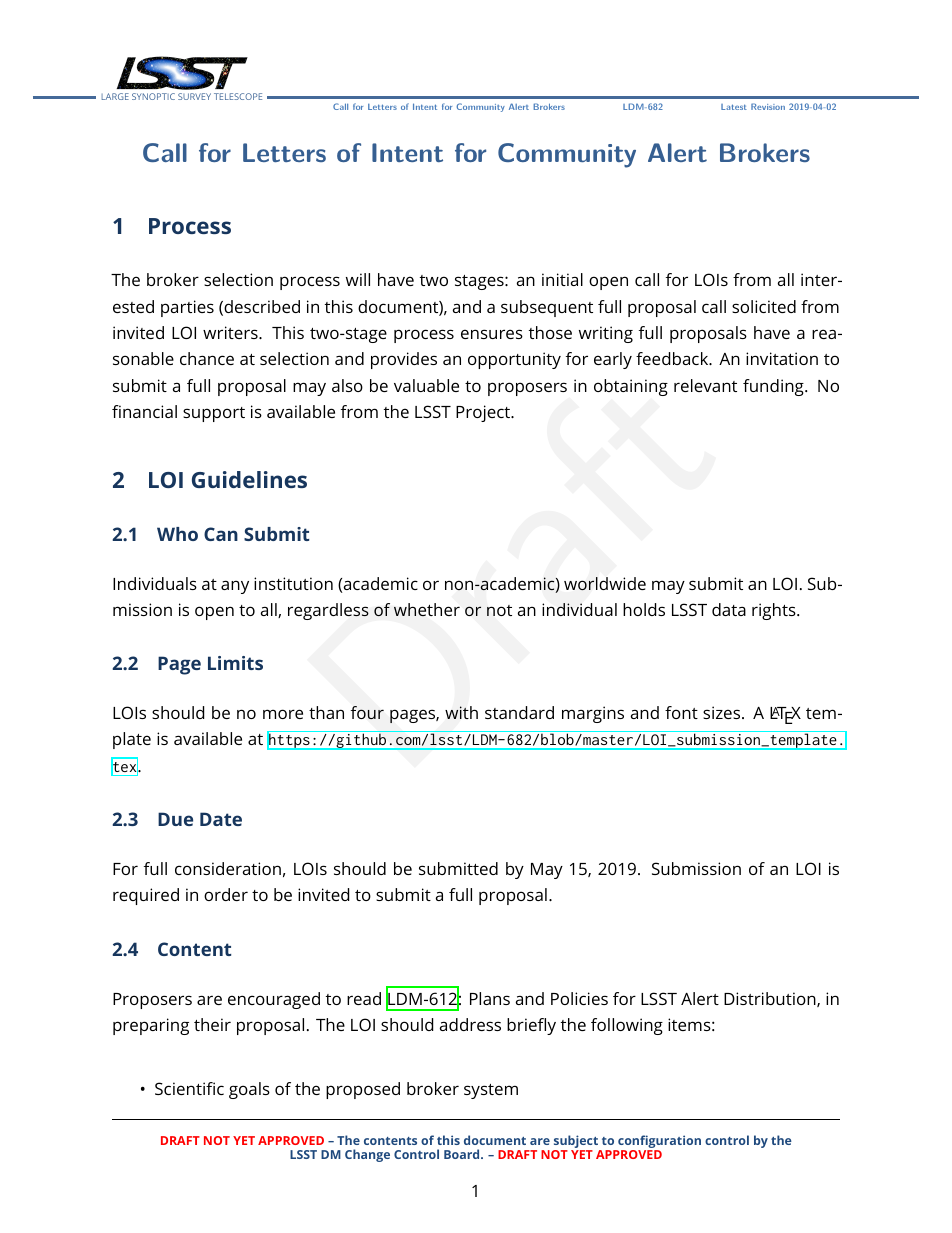 Image resolution: width=952 pixels, height=1233 pixels. What do you see at coordinates (627, 1026) in the screenshot?
I see `following` at bounding box center [627, 1026].
